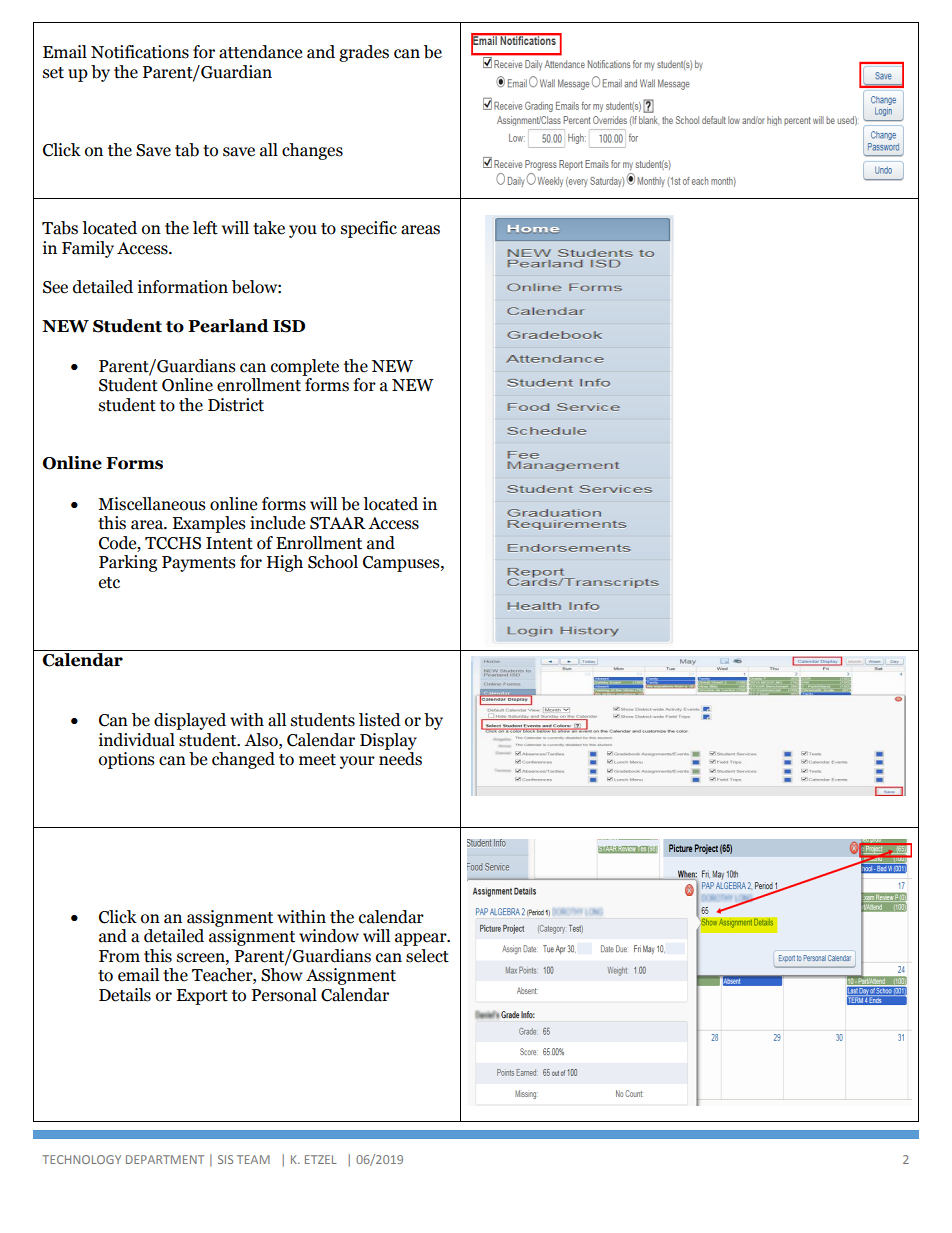 Image resolution: width=952 pixels, height=1233 pixels. What do you see at coordinates (119, 956) in the page?
I see `From` at bounding box center [119, 956].
